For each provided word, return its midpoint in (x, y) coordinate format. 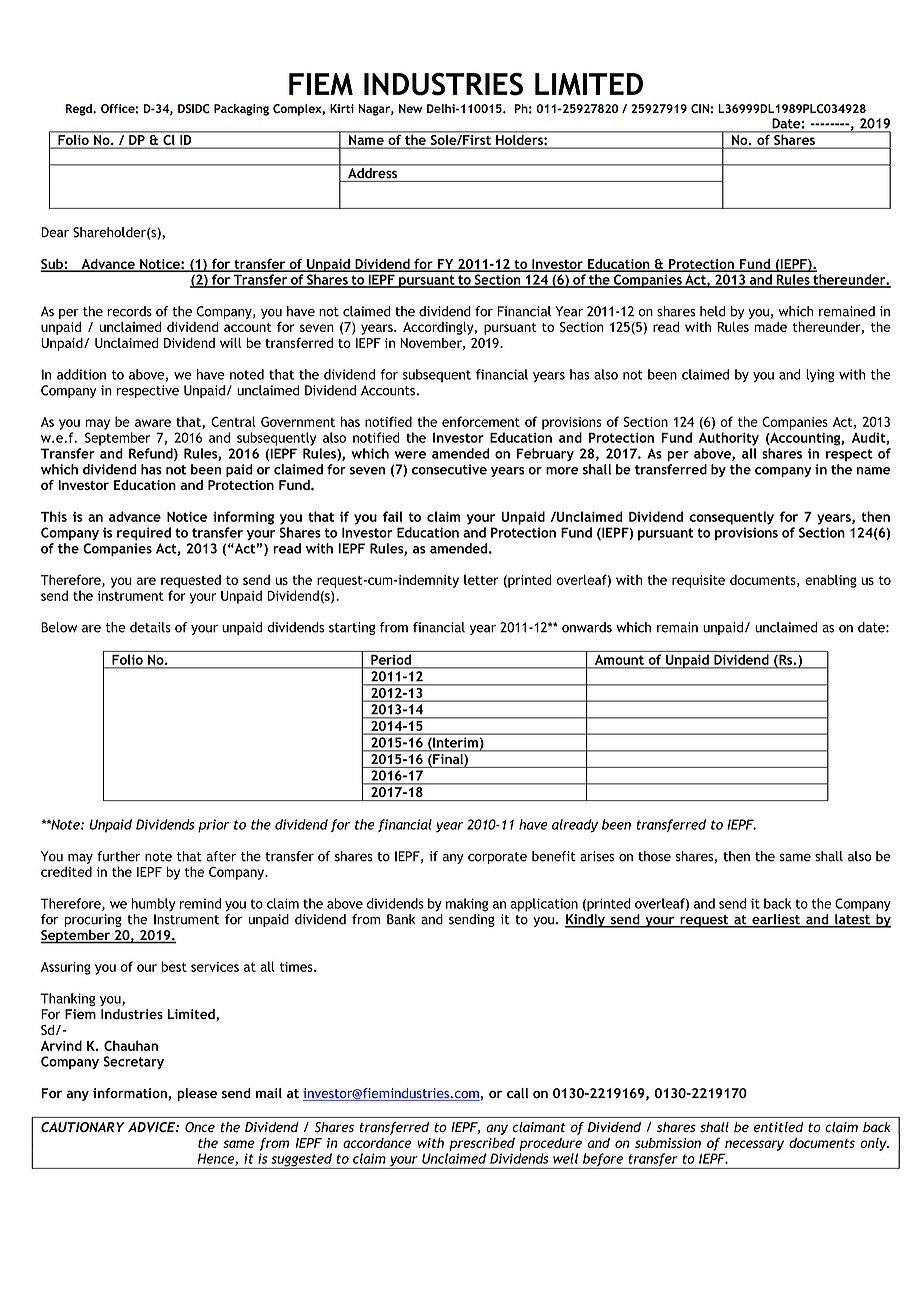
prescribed (482, 1144)
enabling (831, 581)
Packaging (241, 110)
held (712, 311)
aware (153, 423)
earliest (776, 920)
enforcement (481, 421)
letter (481, 580)
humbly (153, 905)
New (411, 108)
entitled (778, 1127)
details (150, 627)
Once (200, 1127)
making (467, 905)
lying (820, 376)
